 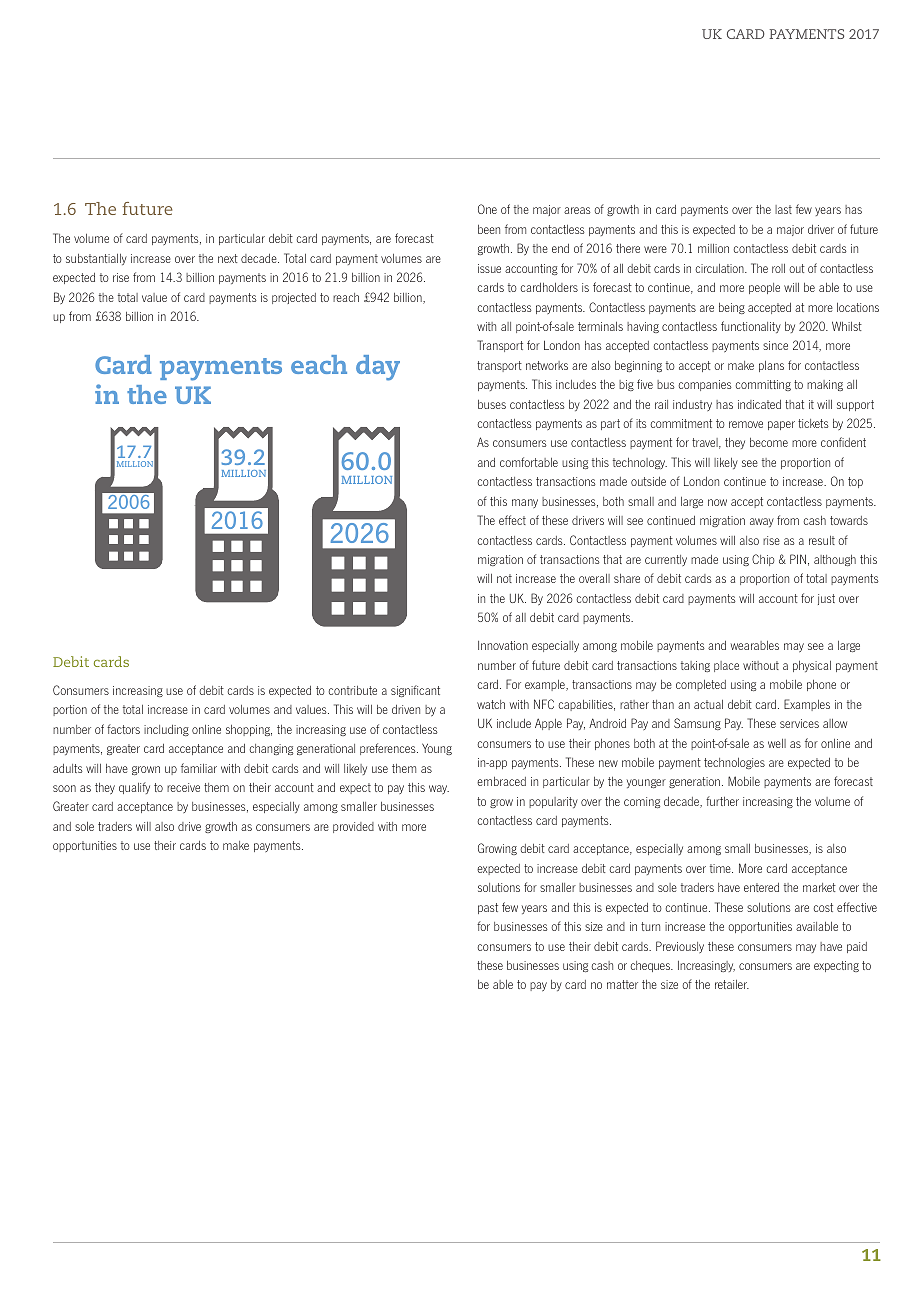 I want to click on place, so click(x=726, y=666).
